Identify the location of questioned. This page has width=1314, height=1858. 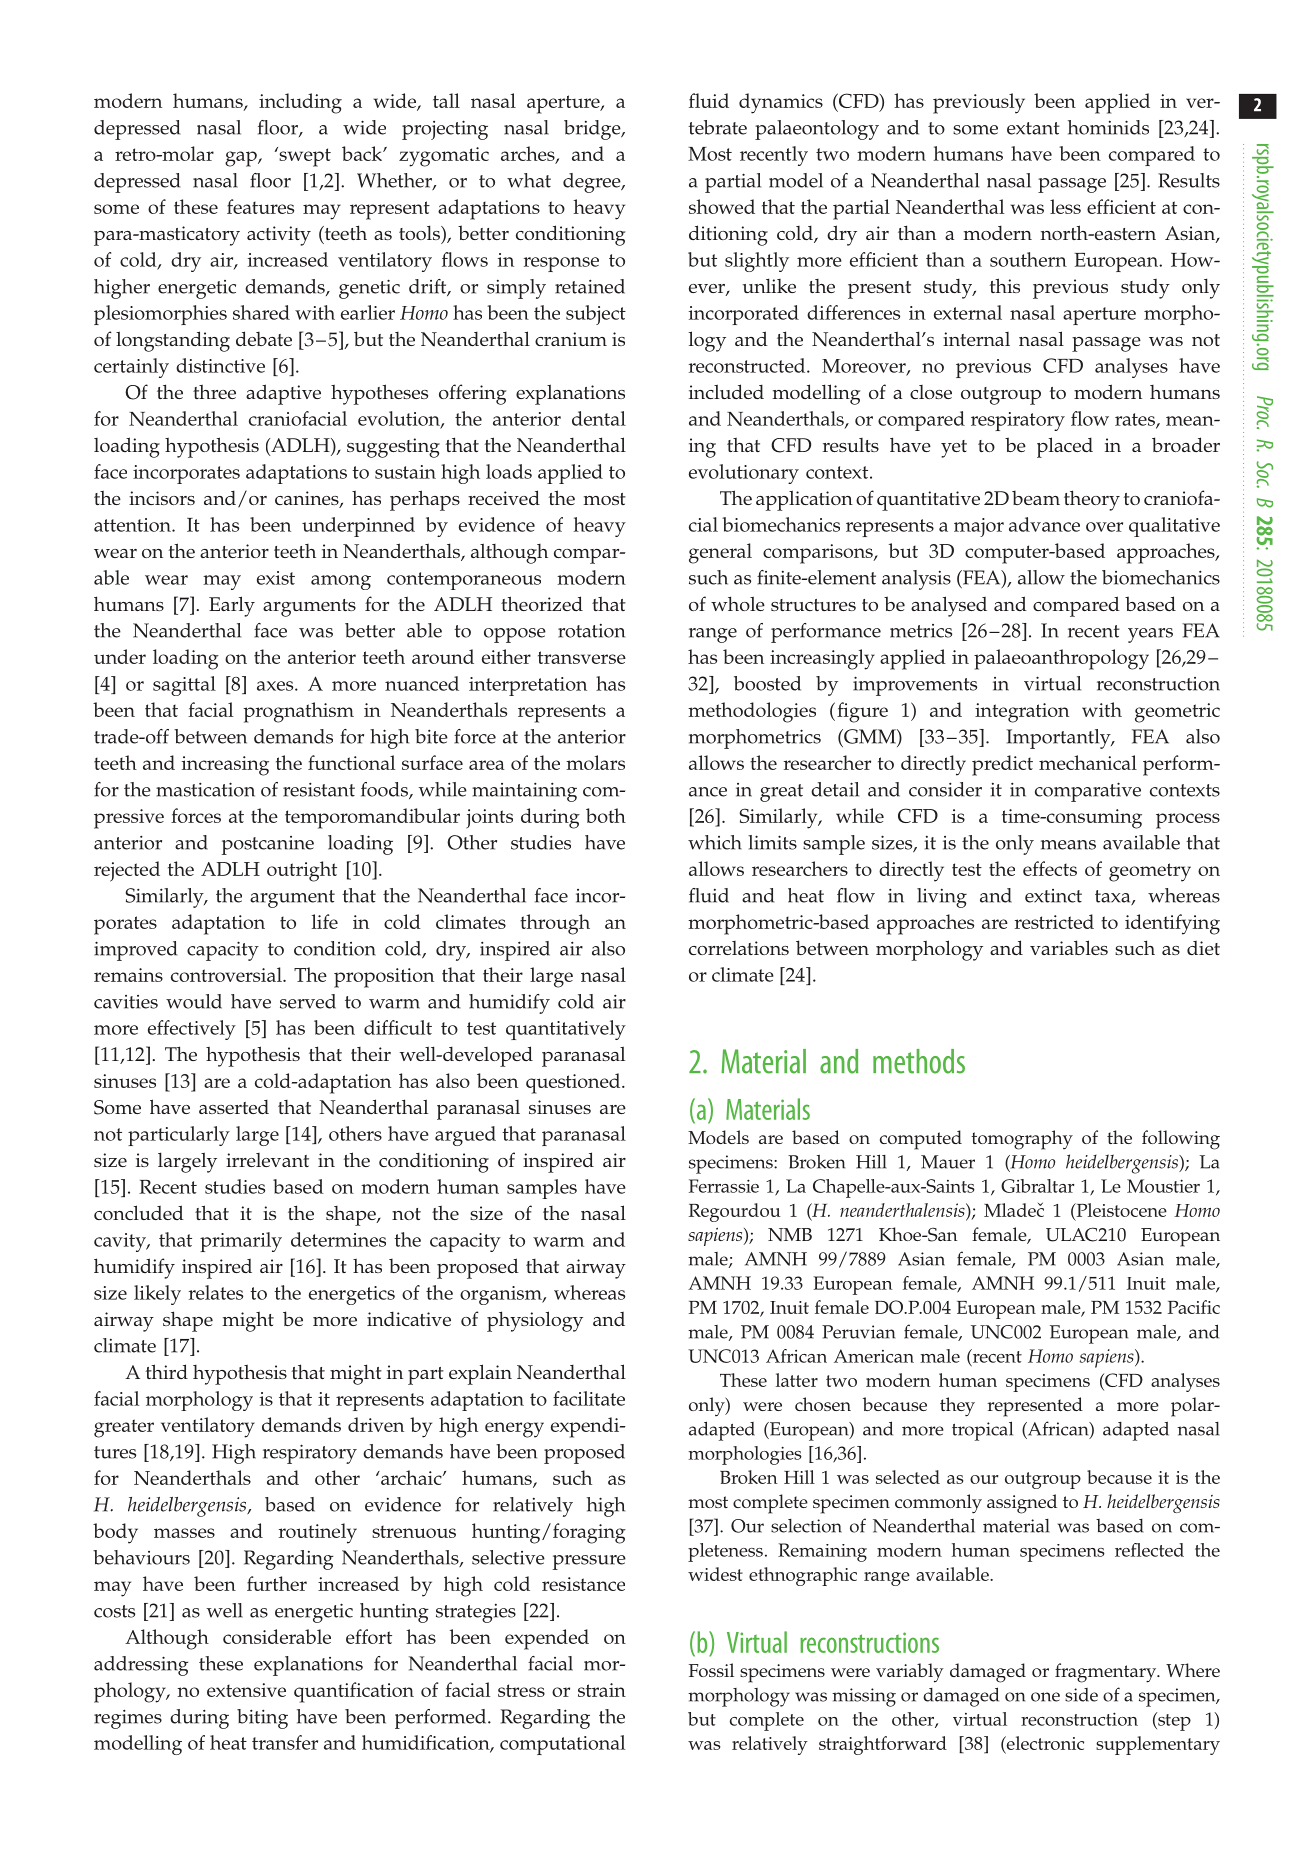
(574, 1083).
